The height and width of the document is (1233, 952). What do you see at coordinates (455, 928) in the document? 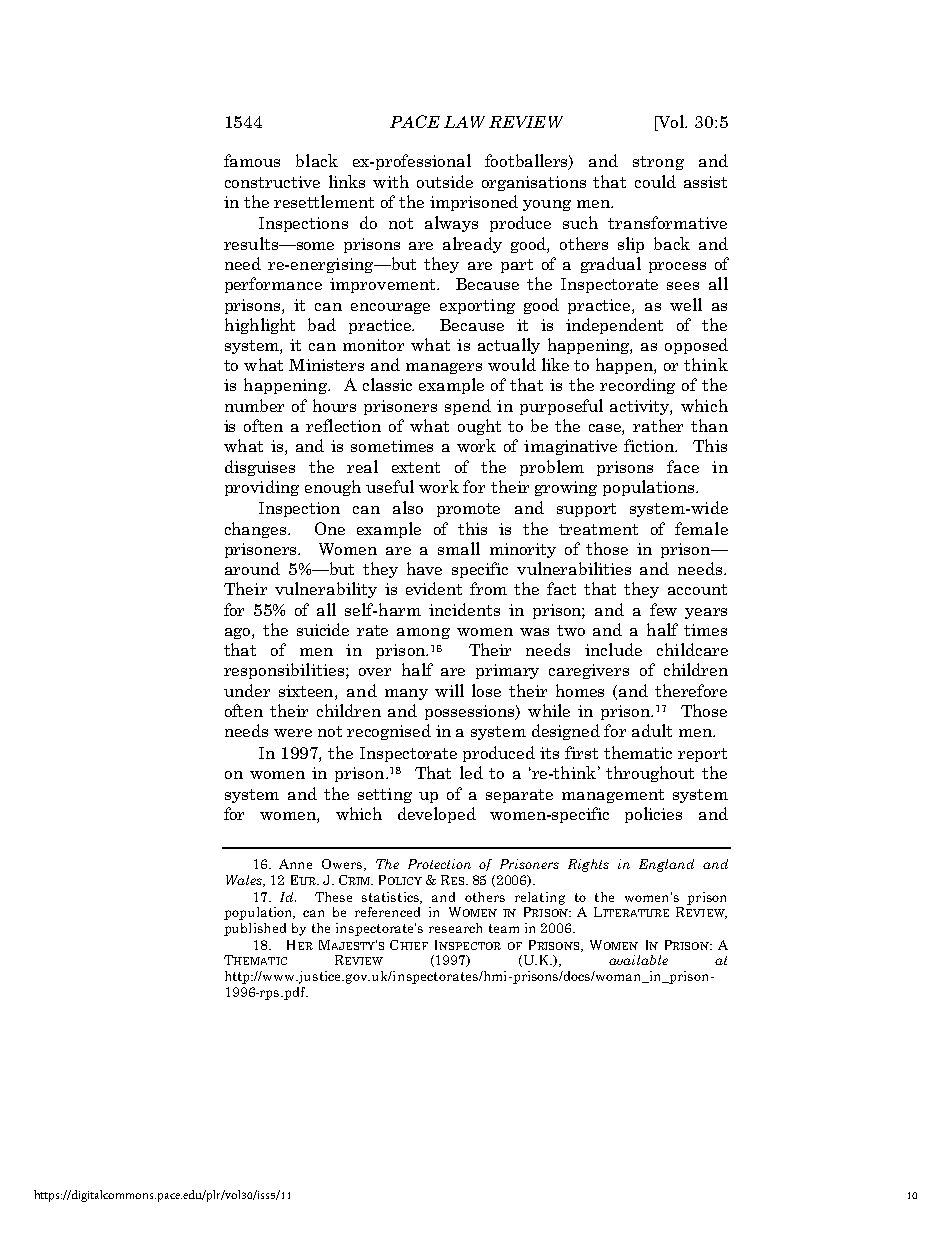
I see `research` at bounding box center [455, 928].
